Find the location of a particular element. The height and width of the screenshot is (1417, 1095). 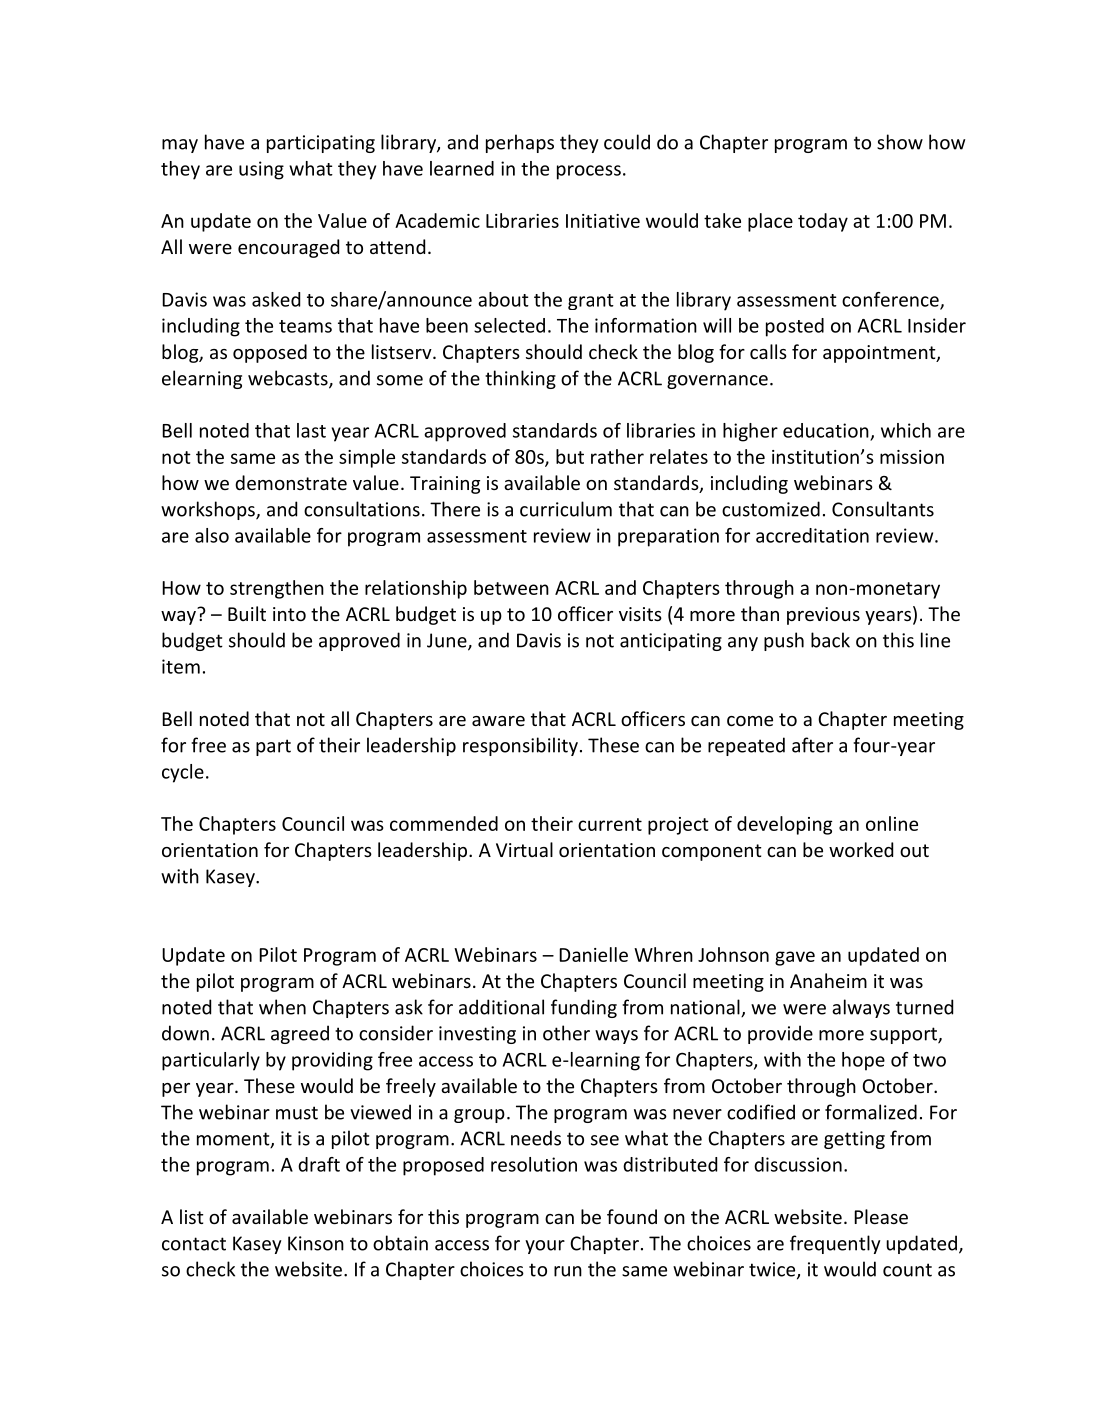

contact is located at coordinates (194, 1244).
